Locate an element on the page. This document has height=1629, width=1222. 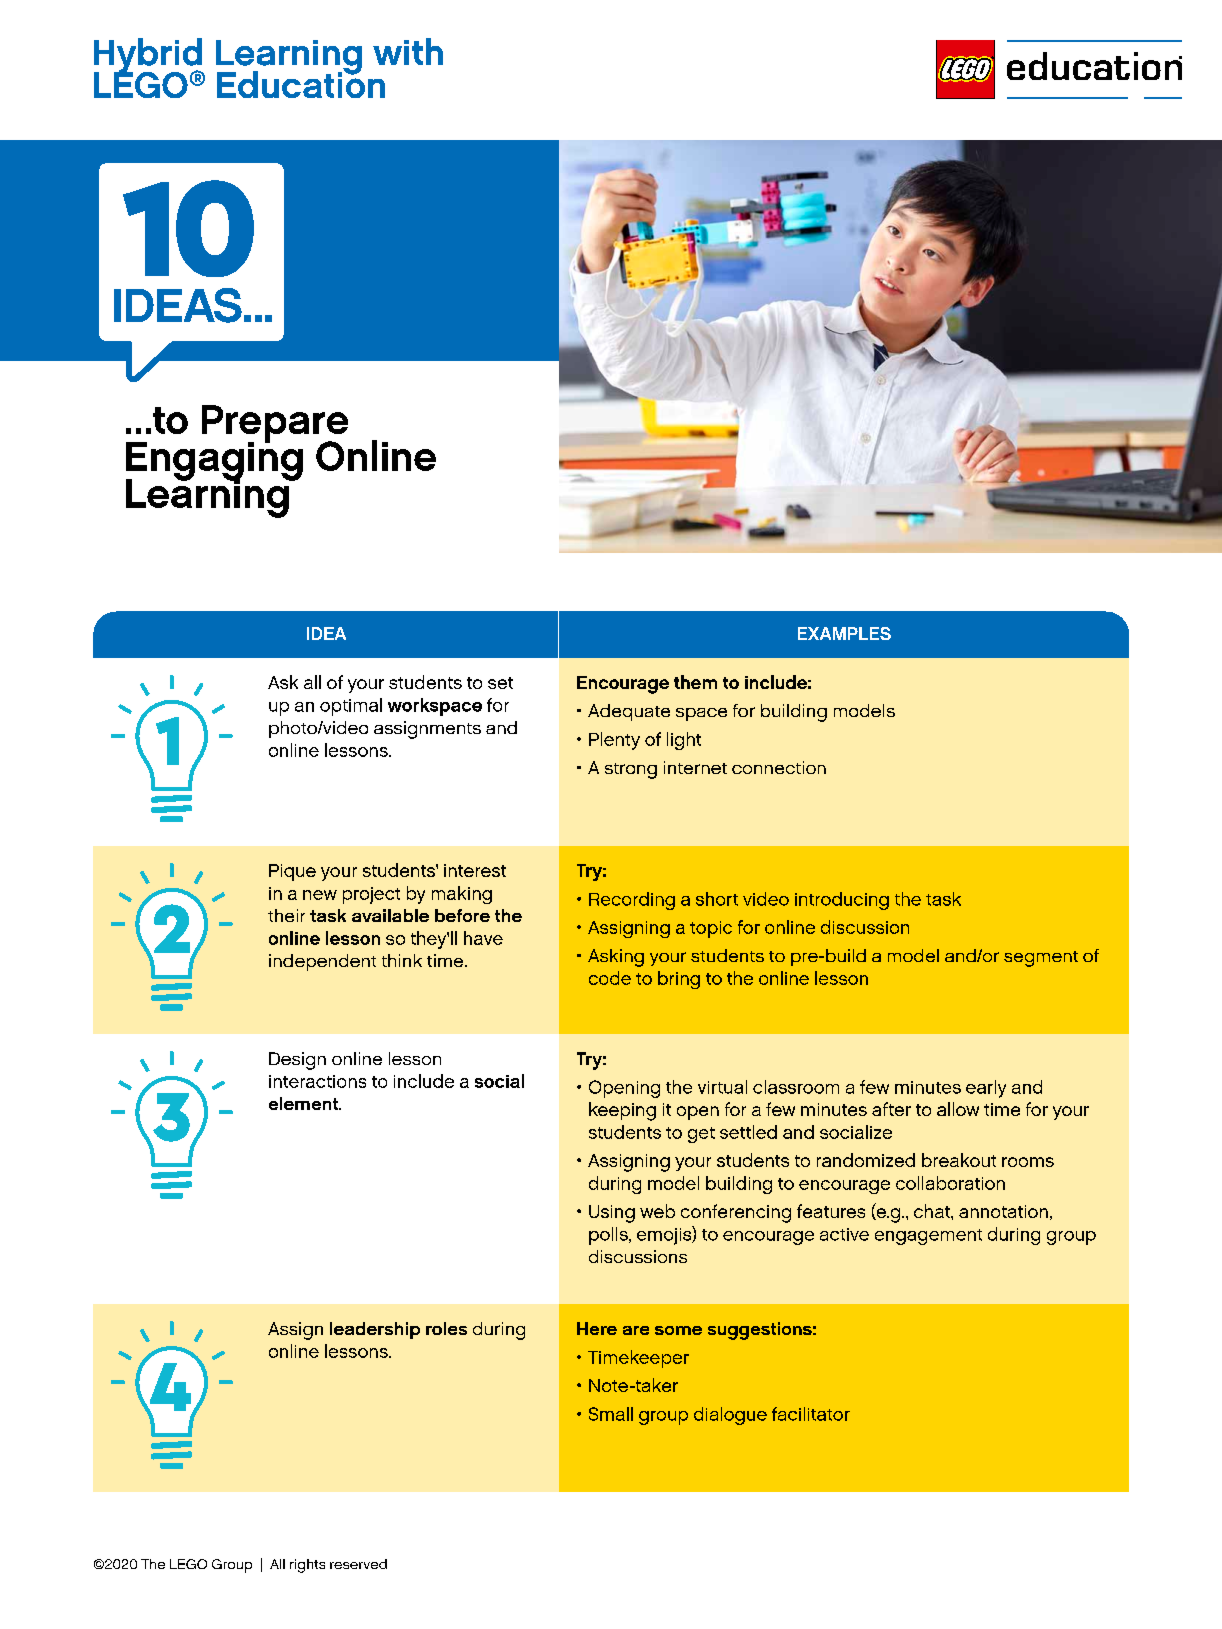
connection is located at coordinates (779, 767).
